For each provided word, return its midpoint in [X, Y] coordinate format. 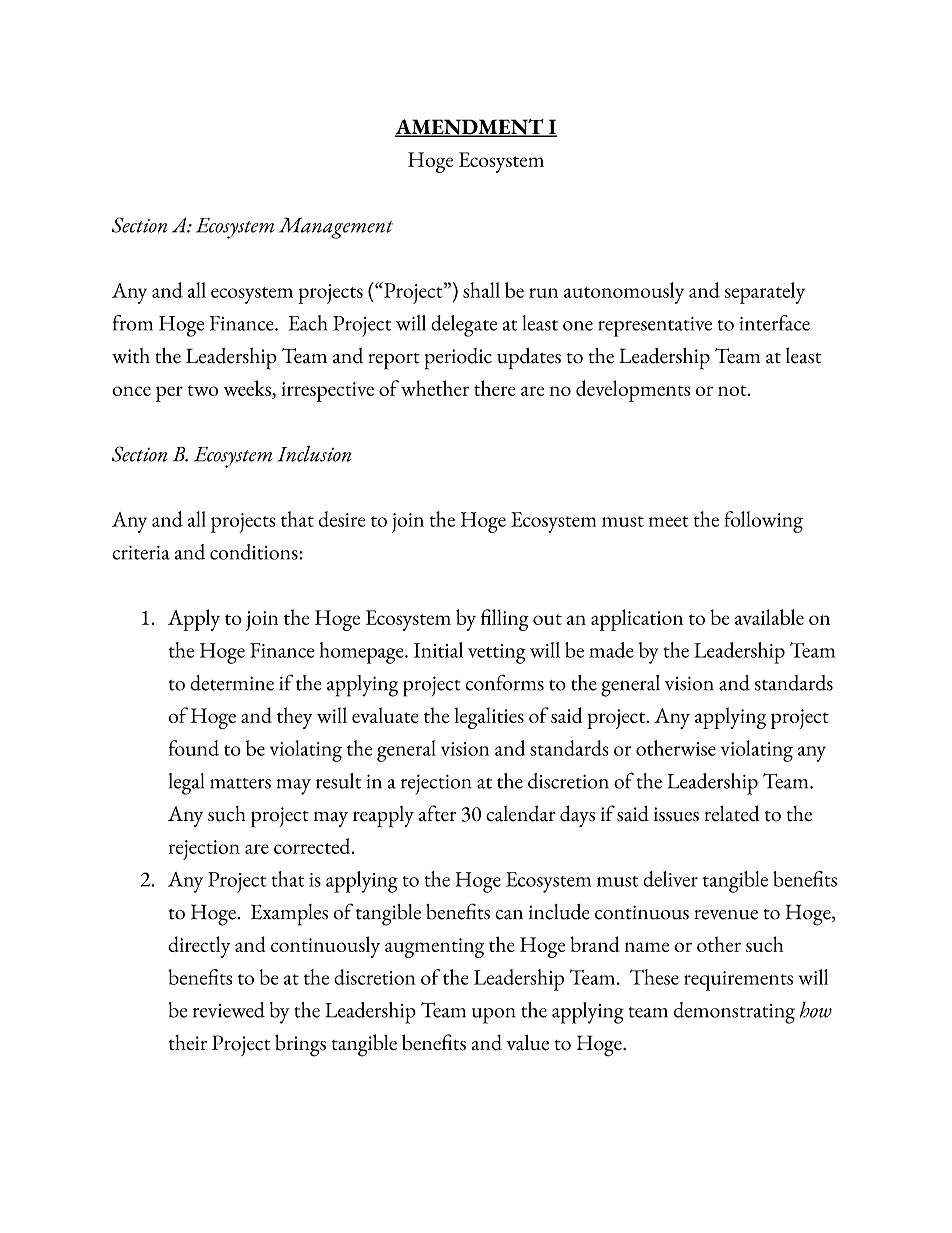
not [733, 390]
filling [505, 620]
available [769, 617]
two [203, 390]
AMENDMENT [470, 128]
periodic [458, 359]
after [437, 813]
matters [240, 783]
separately [765, 293]
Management [336, 228]
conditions [255, 552]
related [732, 813]
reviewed [229, 1010]
